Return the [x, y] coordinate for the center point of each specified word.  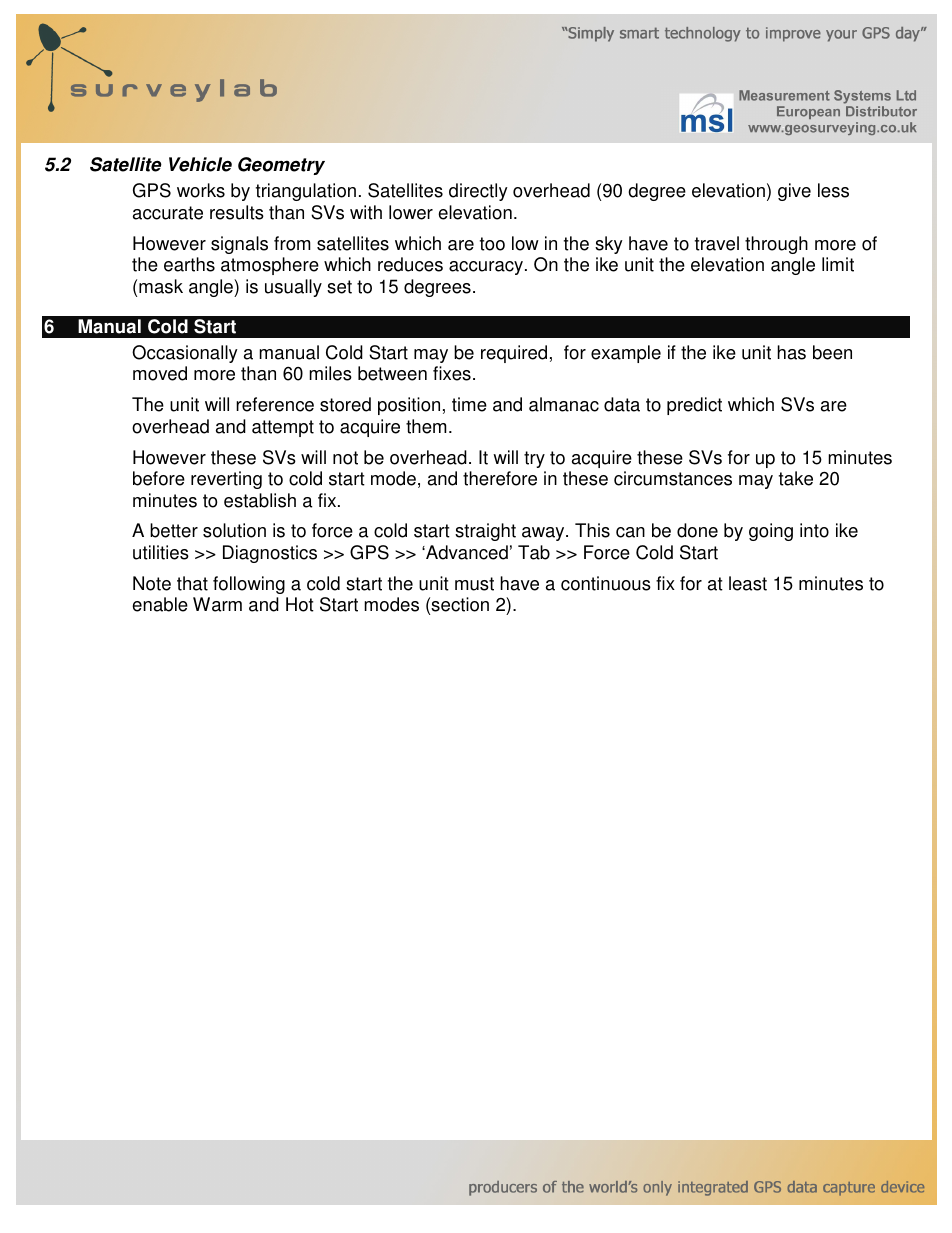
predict [694, 406]
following [249, 585]
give [794, 192]
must [474, 584]
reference [275, 404]
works [201, 190]
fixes [452, 373]
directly [478, 192]
